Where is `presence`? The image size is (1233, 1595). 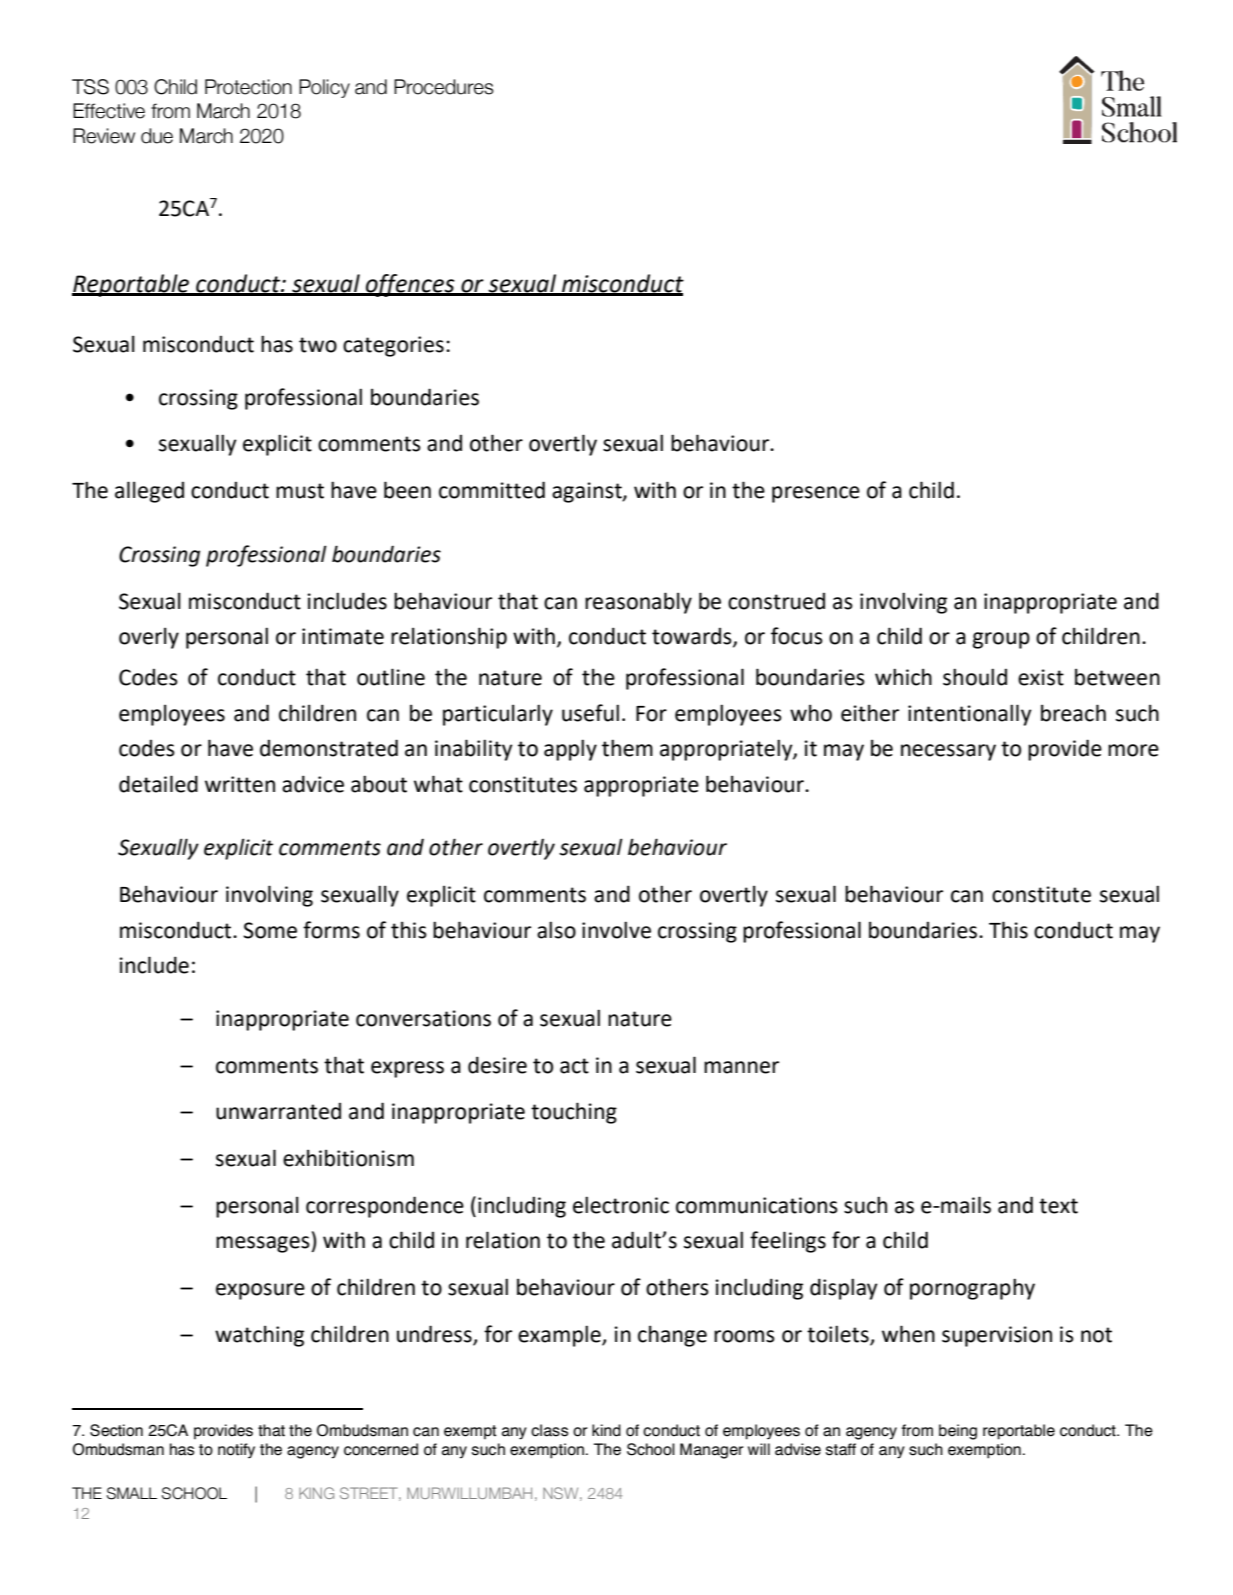 presence is located at coordinates (816, 494).
